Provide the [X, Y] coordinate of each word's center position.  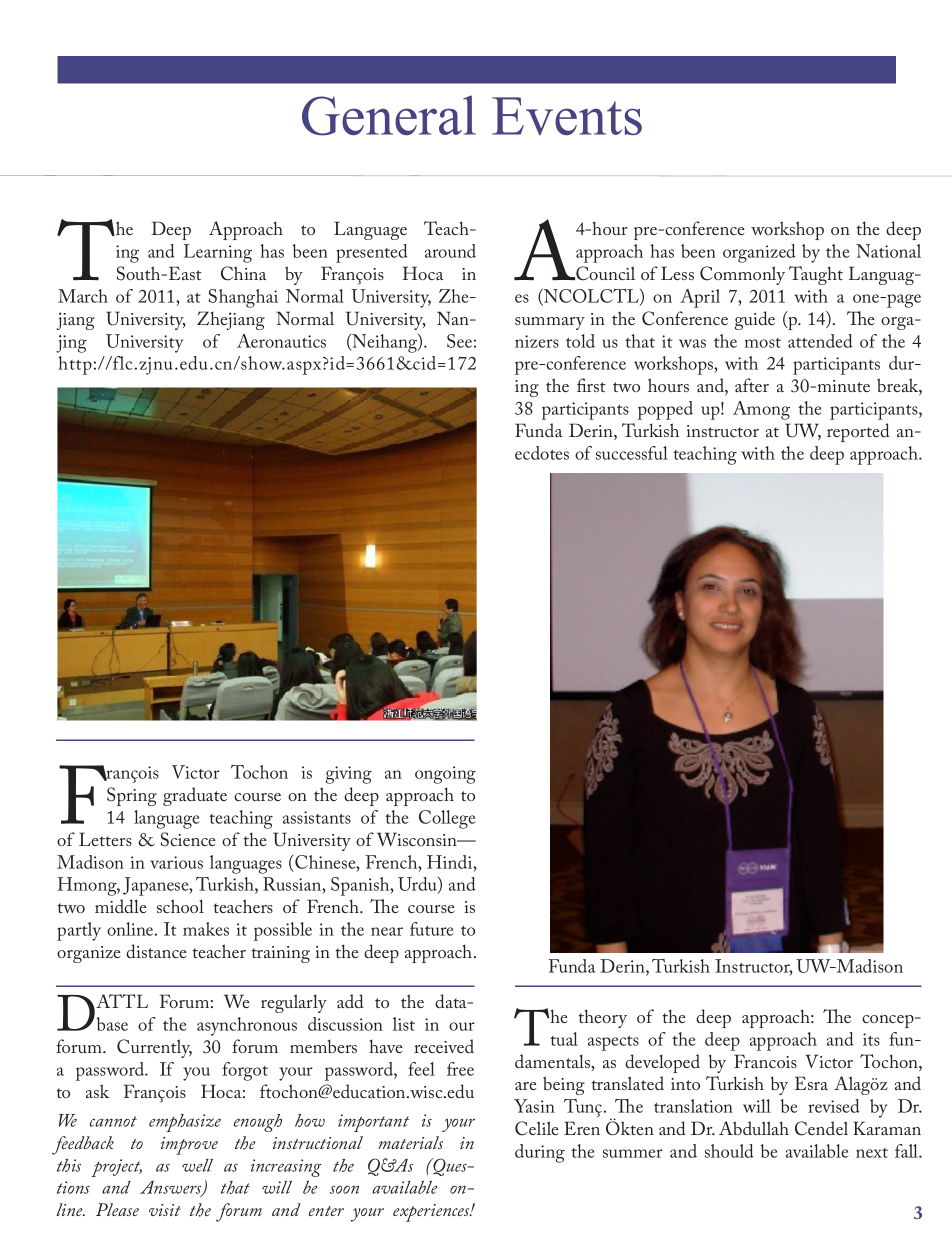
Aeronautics [281, 341]
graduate [195, 796]
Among [761, 410]
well [197, 1165]
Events [567, 116]
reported [858, 432]
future [432, 929]
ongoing [445, 775]
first [591, 385]
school [180, 906]
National [888, 251]
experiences [432, 1213]
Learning [218, 253]
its [871, 1039]
